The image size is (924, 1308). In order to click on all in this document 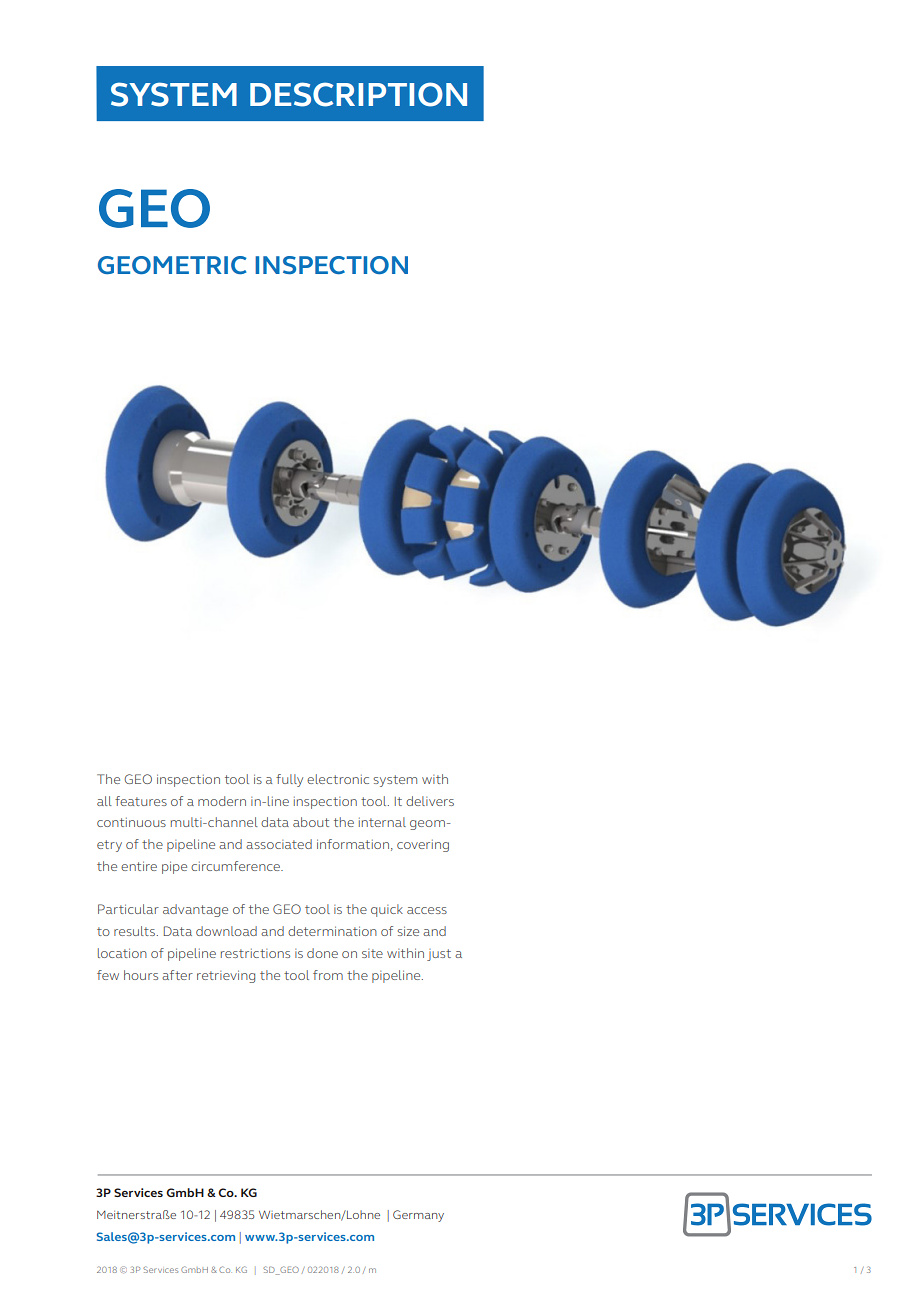, I will do `click(104, 801)`.
